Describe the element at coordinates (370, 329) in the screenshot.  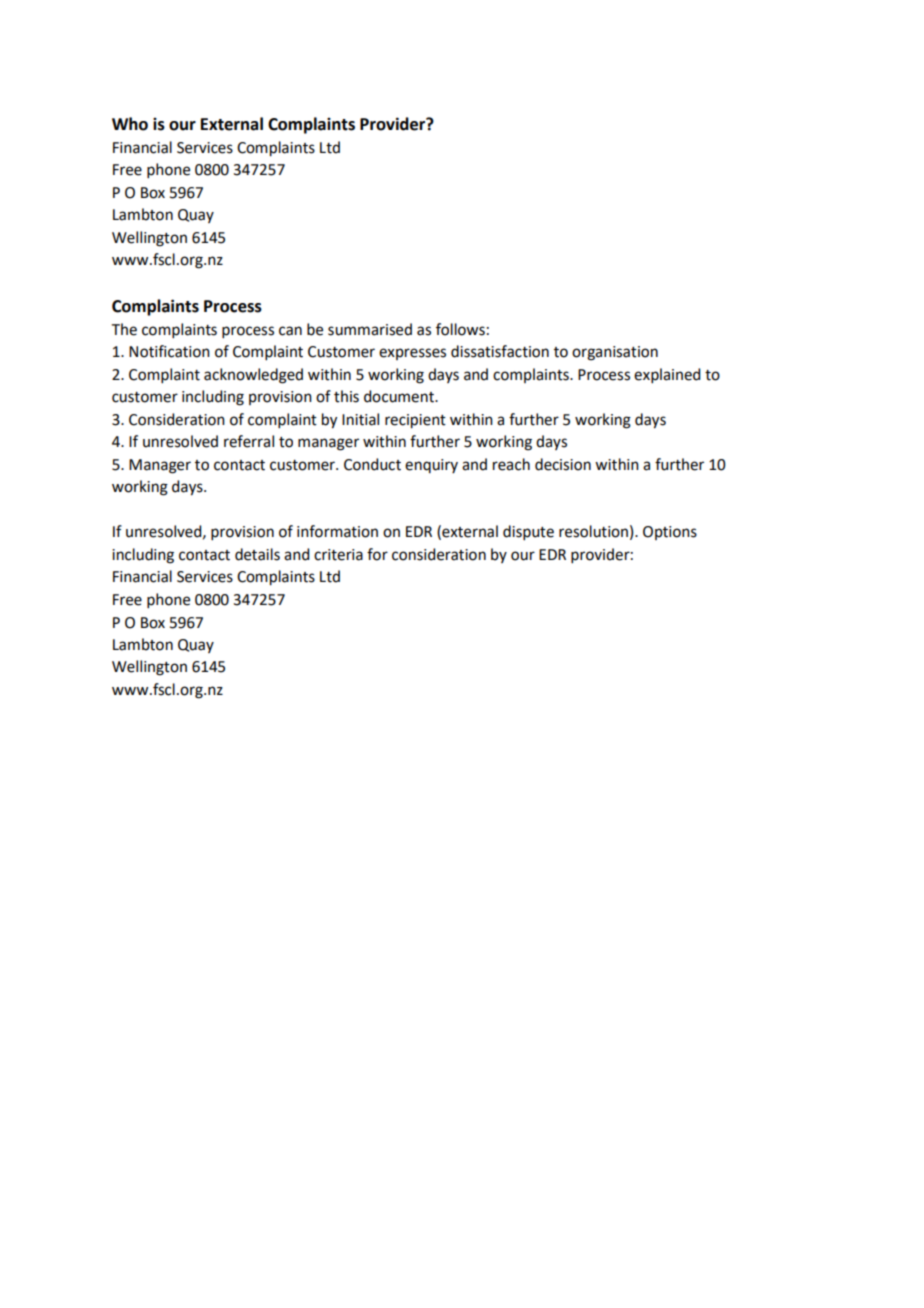
I see `summarised` at that location.
